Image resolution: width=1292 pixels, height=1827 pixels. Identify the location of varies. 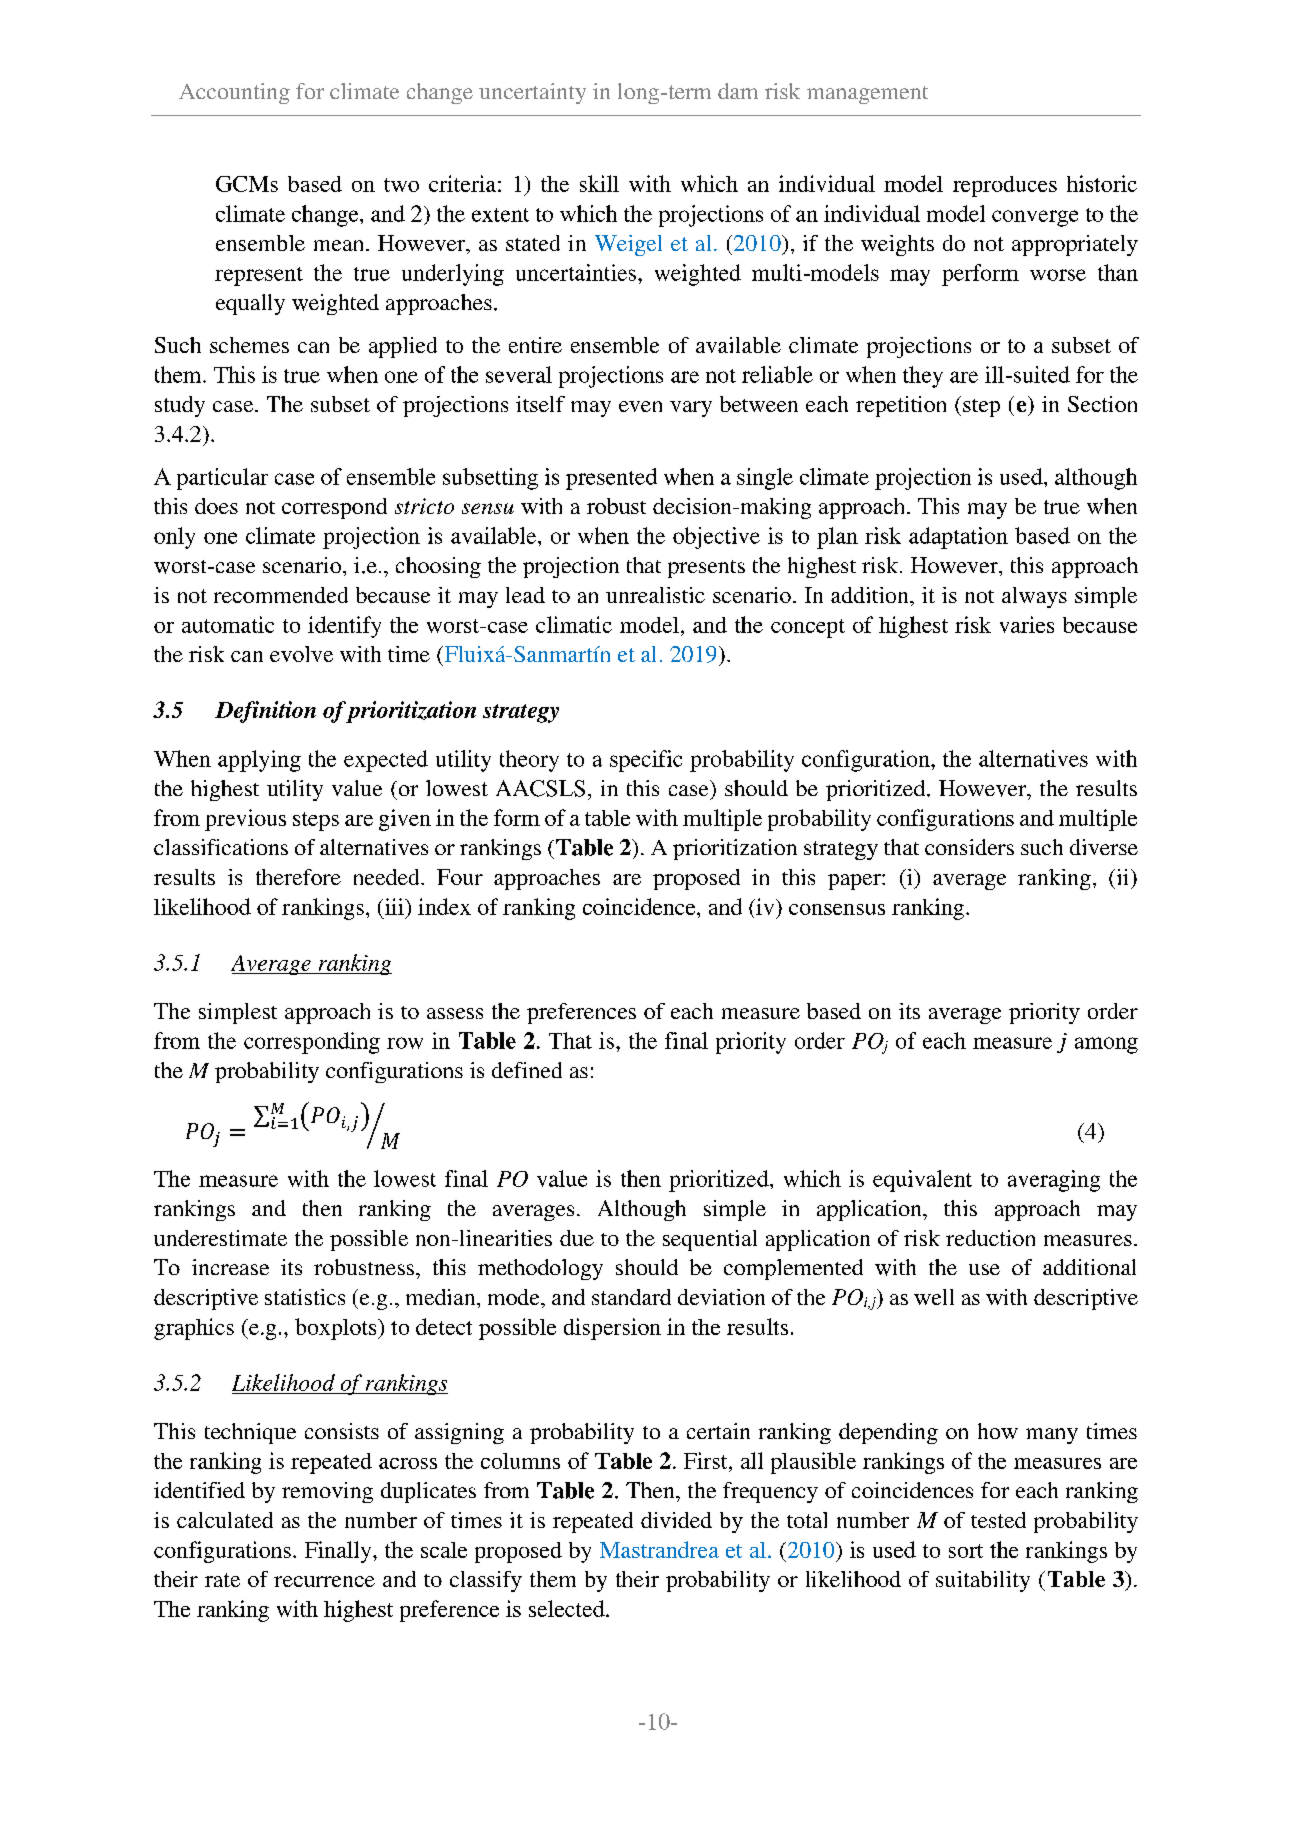
(1027, 624).
